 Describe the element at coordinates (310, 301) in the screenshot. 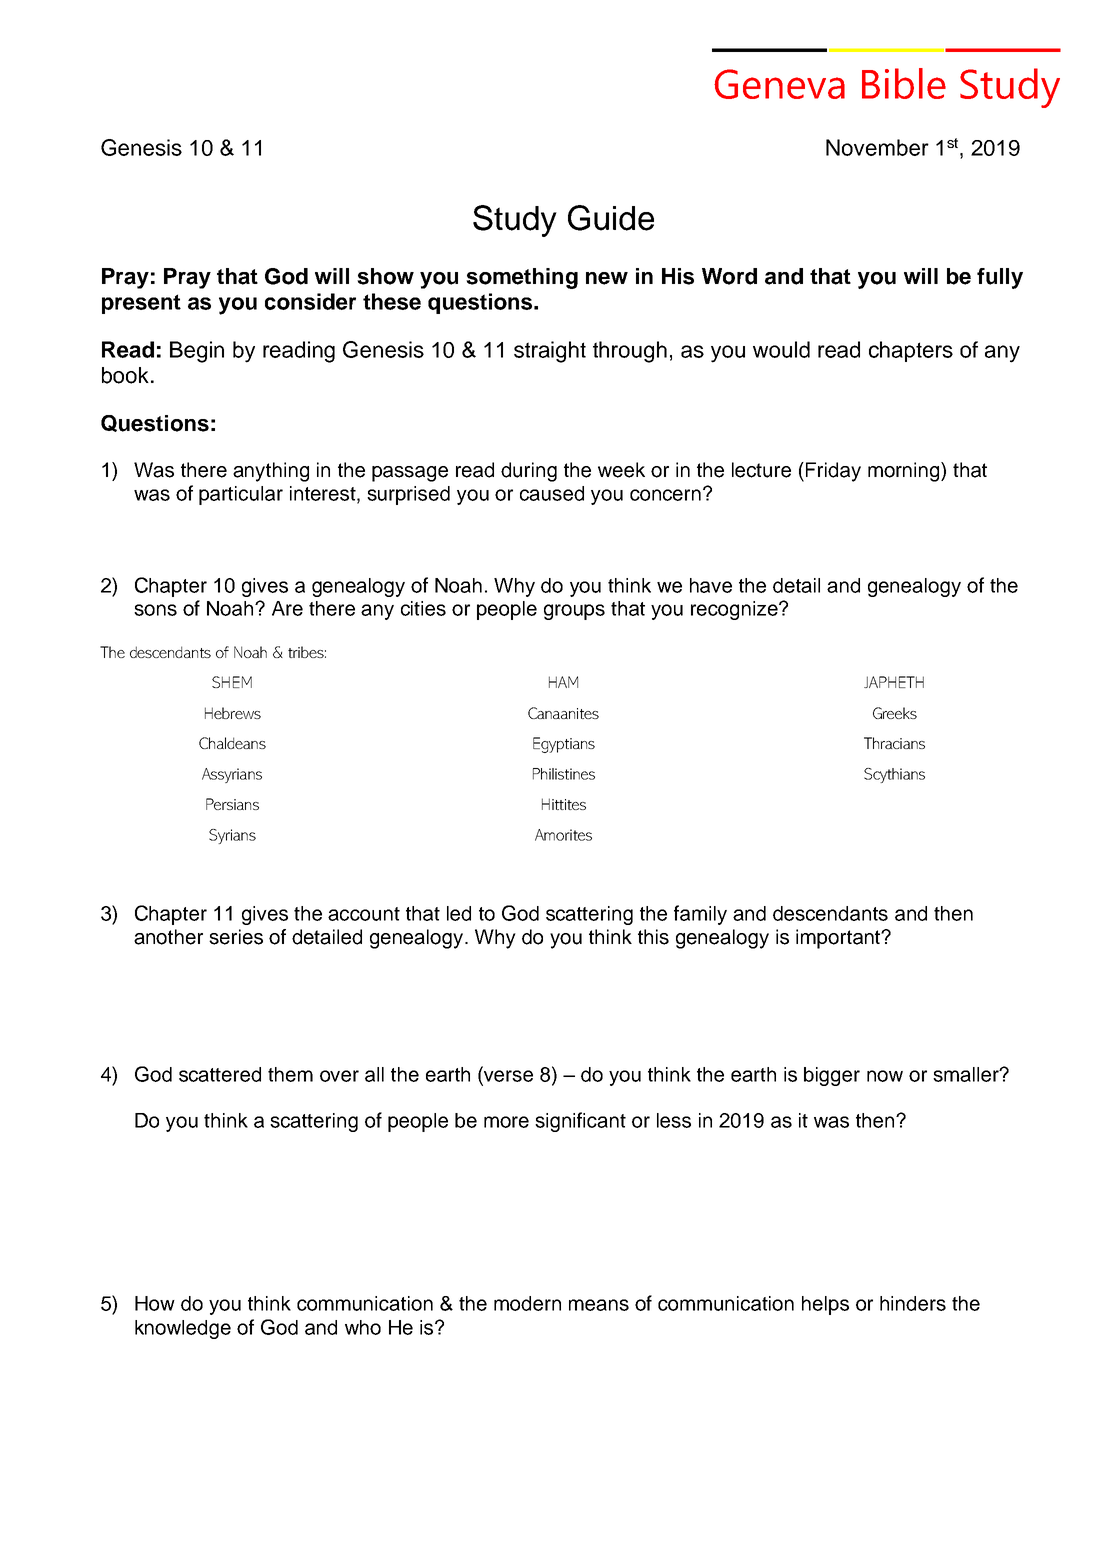

I see `consider` at that location.
